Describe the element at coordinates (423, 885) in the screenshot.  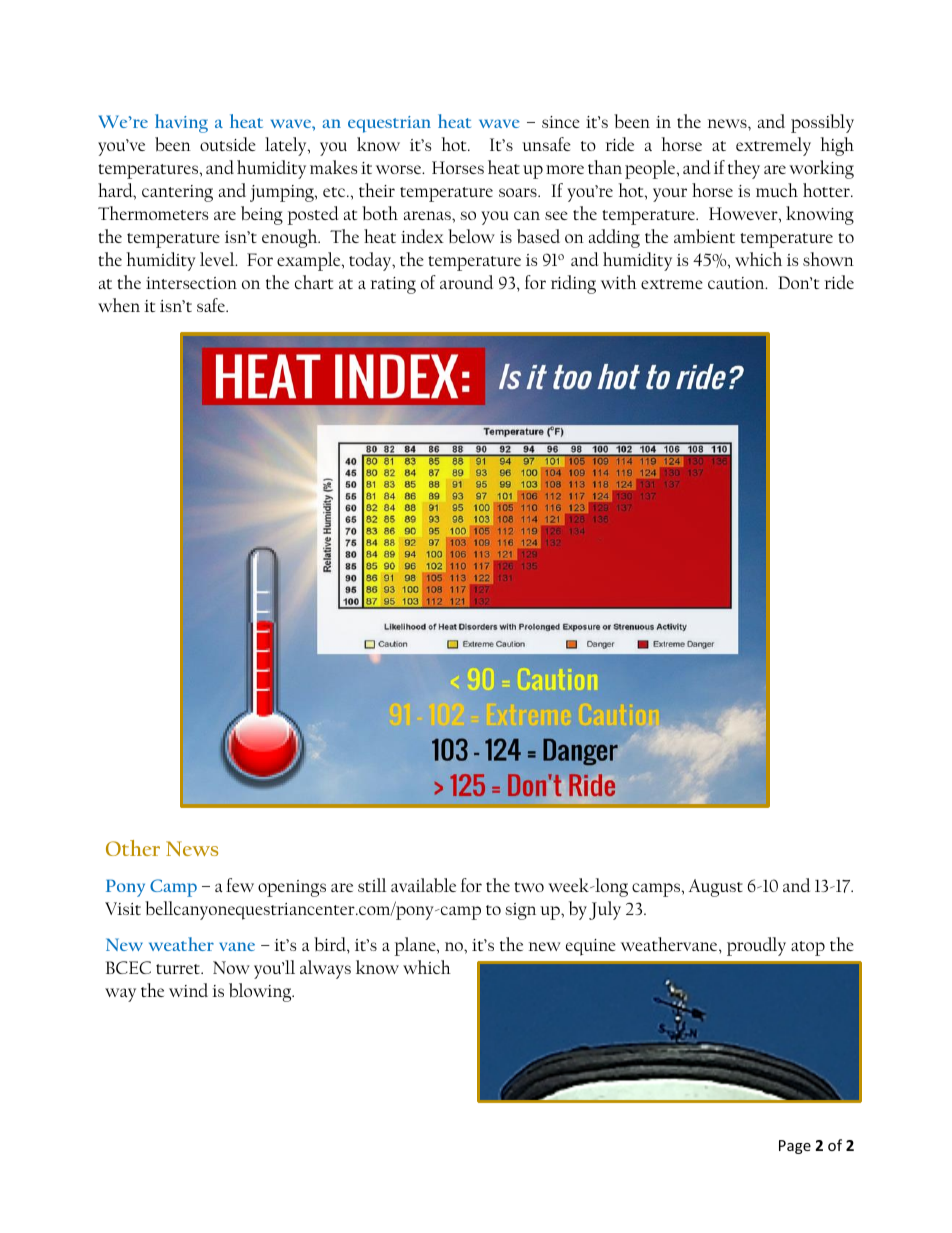
I see `available` at that location.
